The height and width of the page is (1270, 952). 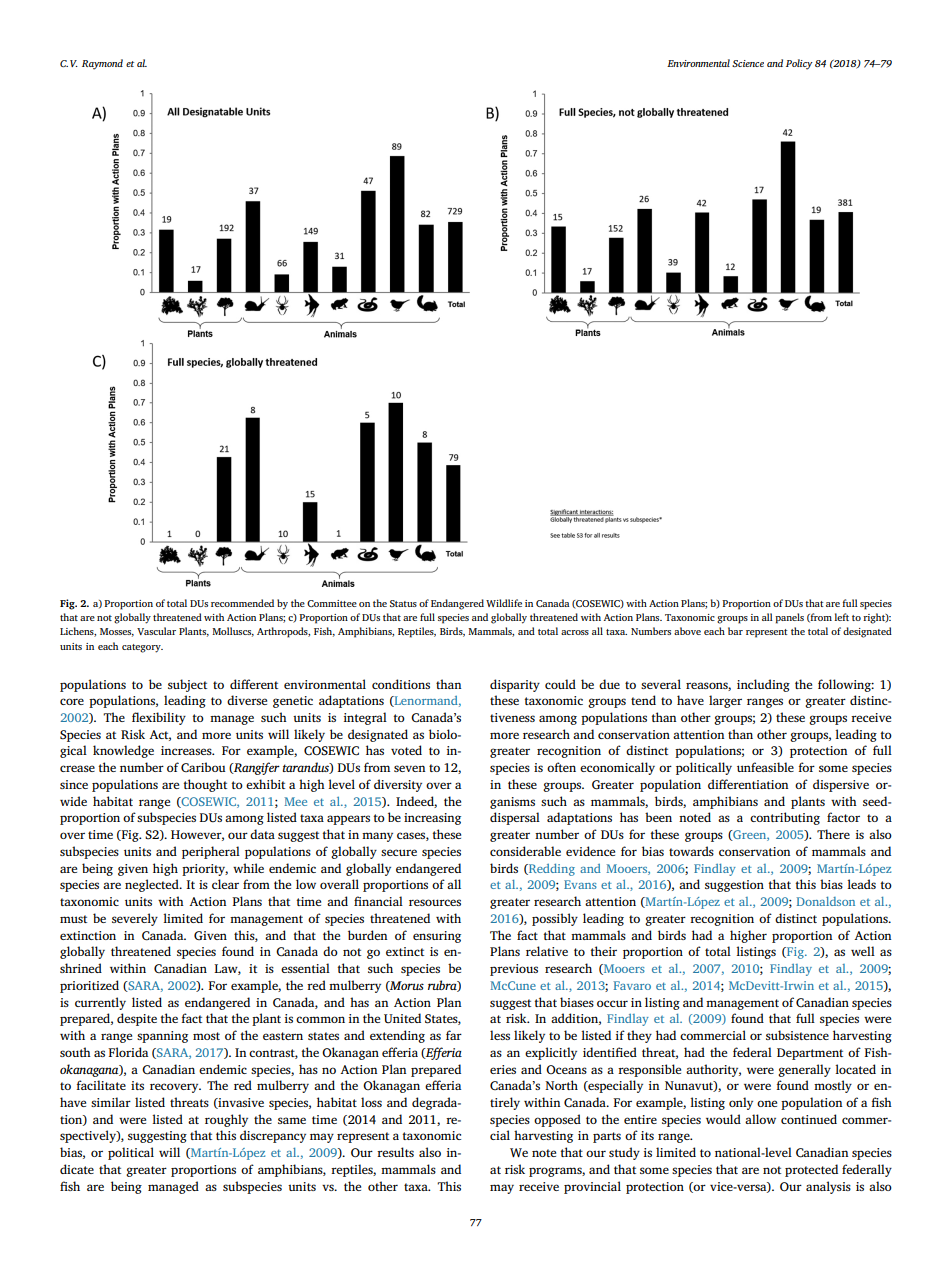 What do you see at coordinates (332, 603) in the page?
I see `Committee` at bounding box center [332, 603].
